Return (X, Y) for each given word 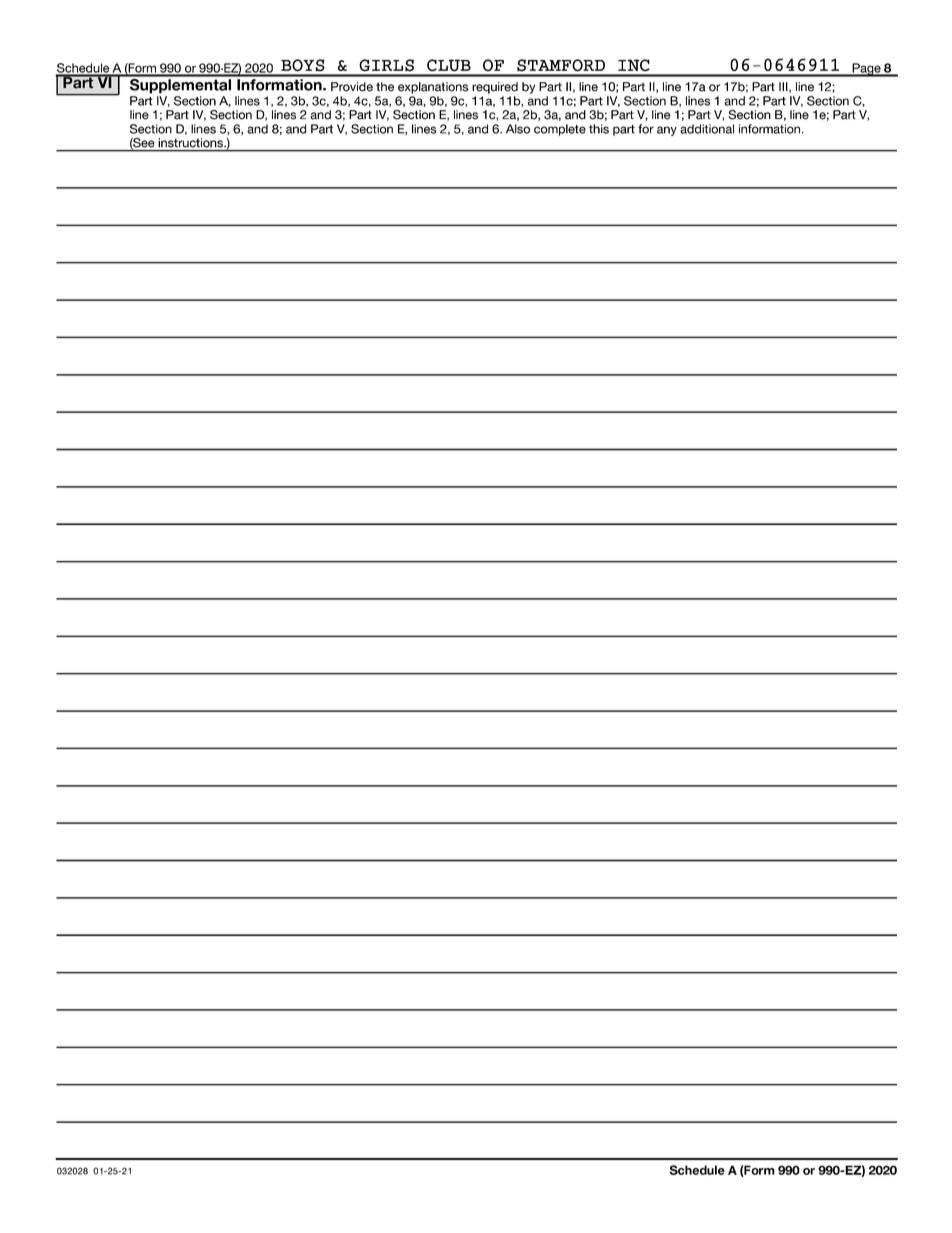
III (784, 87)
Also (518, 129)
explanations (433, 88)
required (495, 88)
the (385, 87)
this (599, 129)
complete (560, 130)
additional (707, 129)
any (667, 131)
